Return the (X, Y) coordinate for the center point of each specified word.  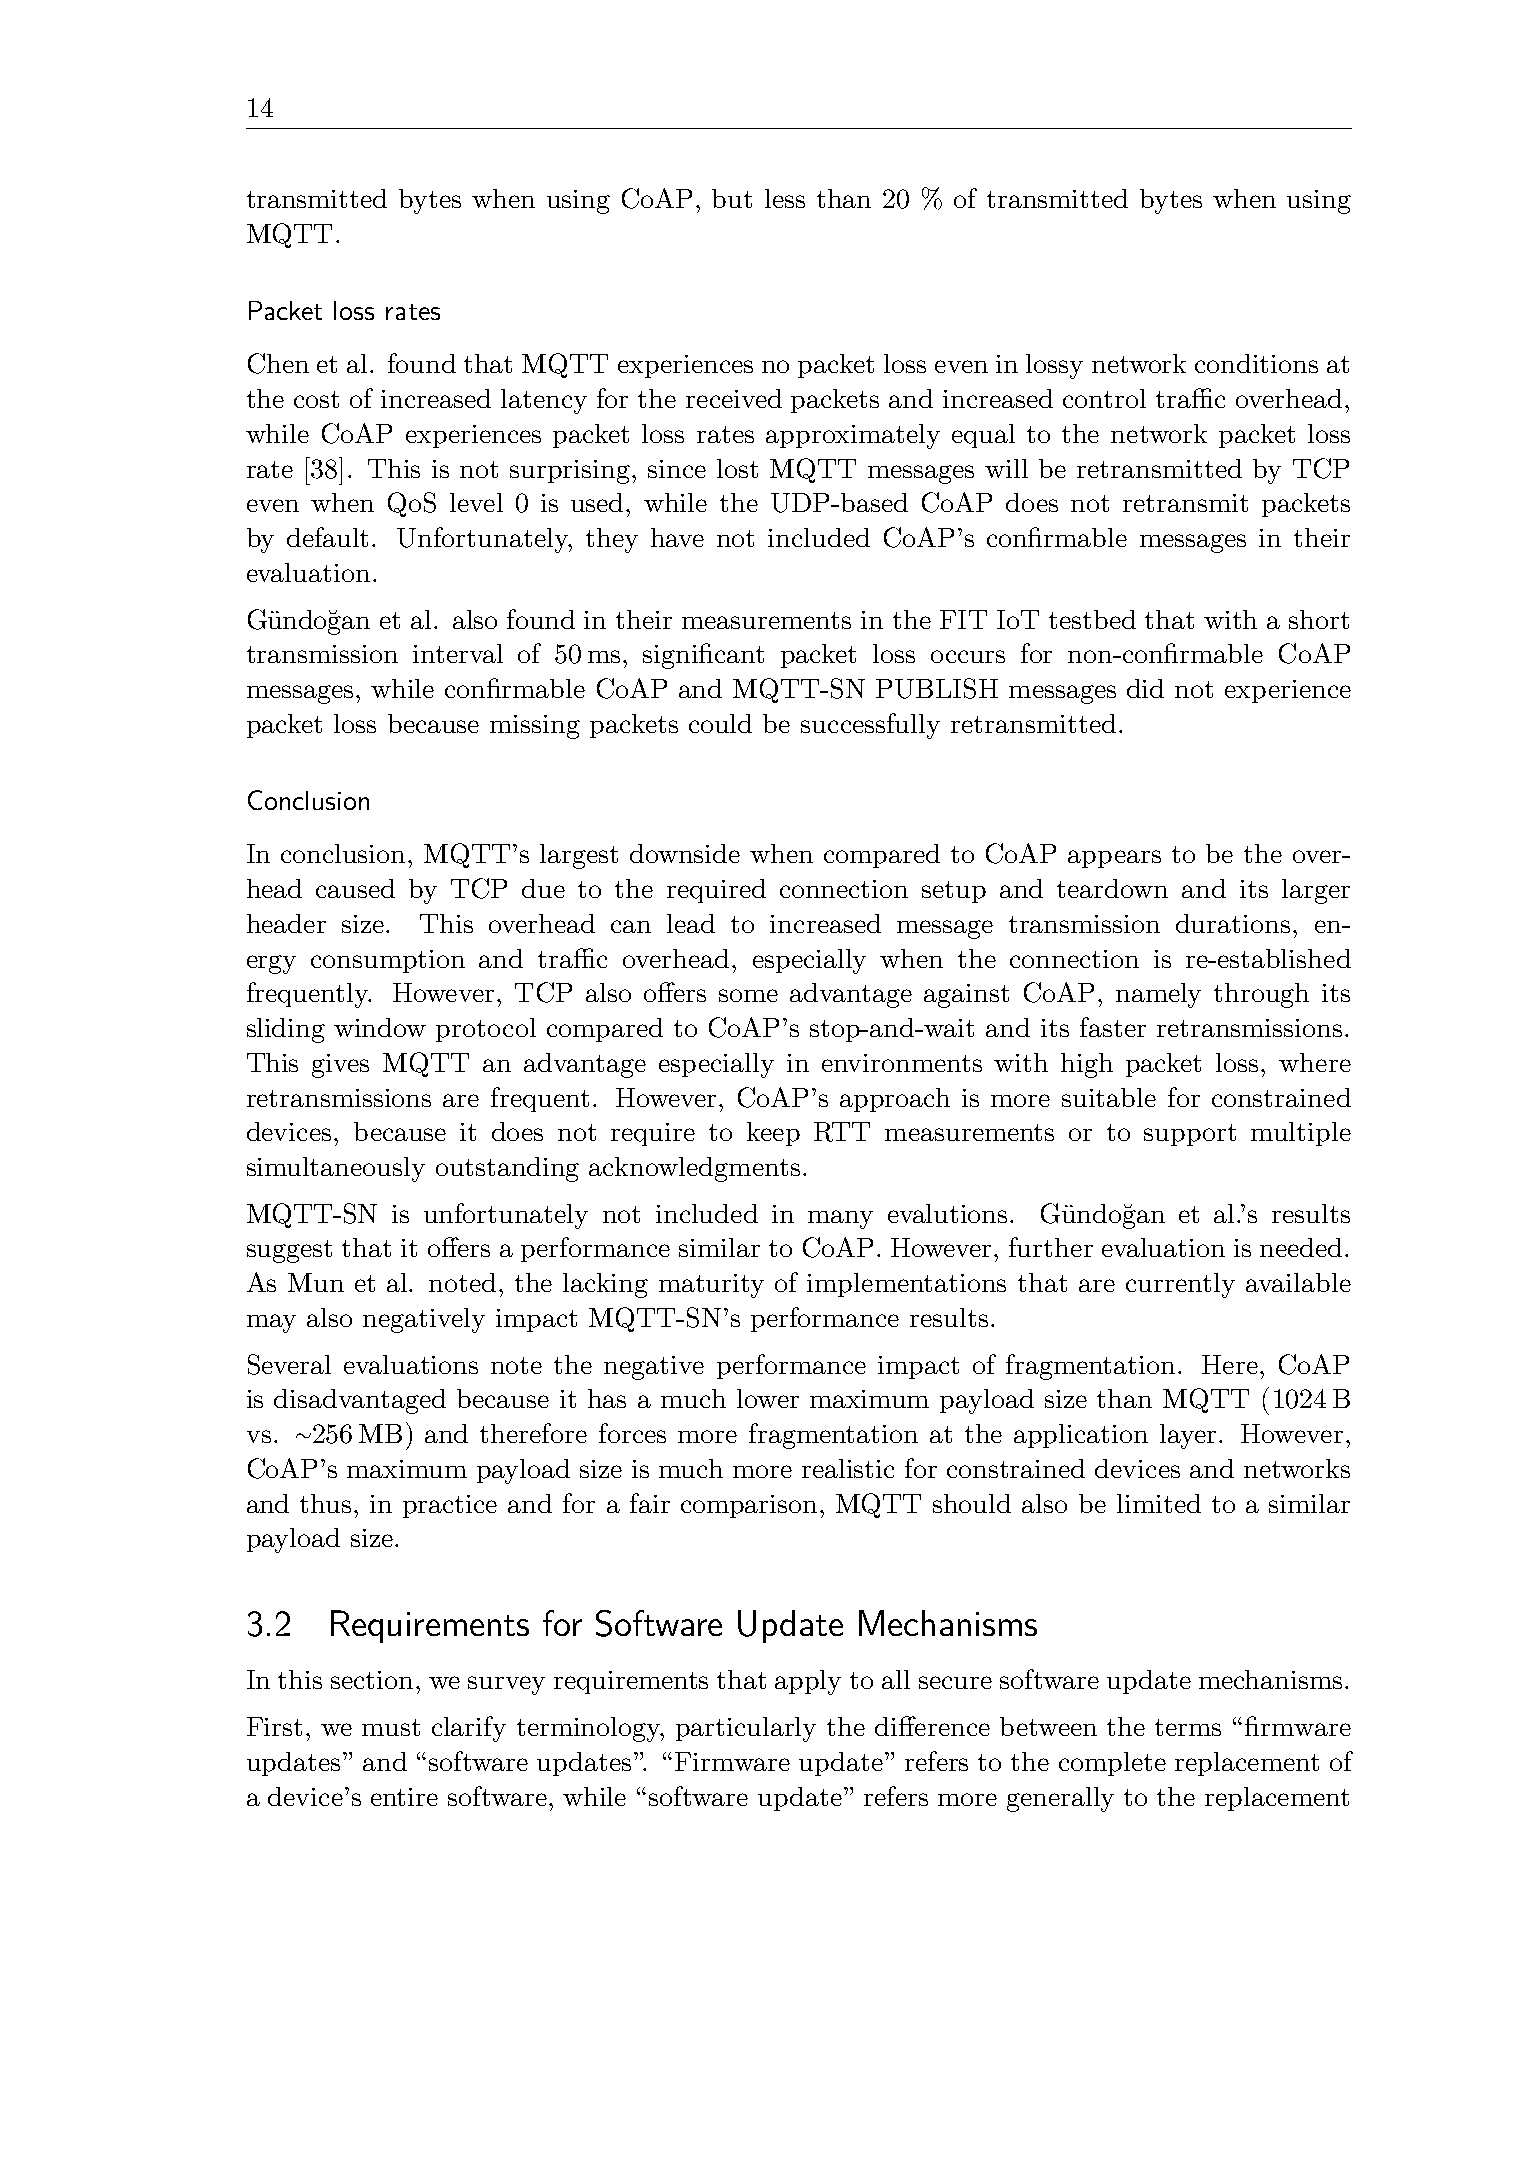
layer (1188, 1436)
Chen (278, 363)
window (380, 1027)
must (391, 1727)
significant (703, 656)
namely (1158, 995)
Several (289, 1364)
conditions (1256, 363)
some (748, 995)
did (1145, 688)
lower (768, 1398)
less (785, 198)
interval (458, 653)
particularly (746, 1729)
